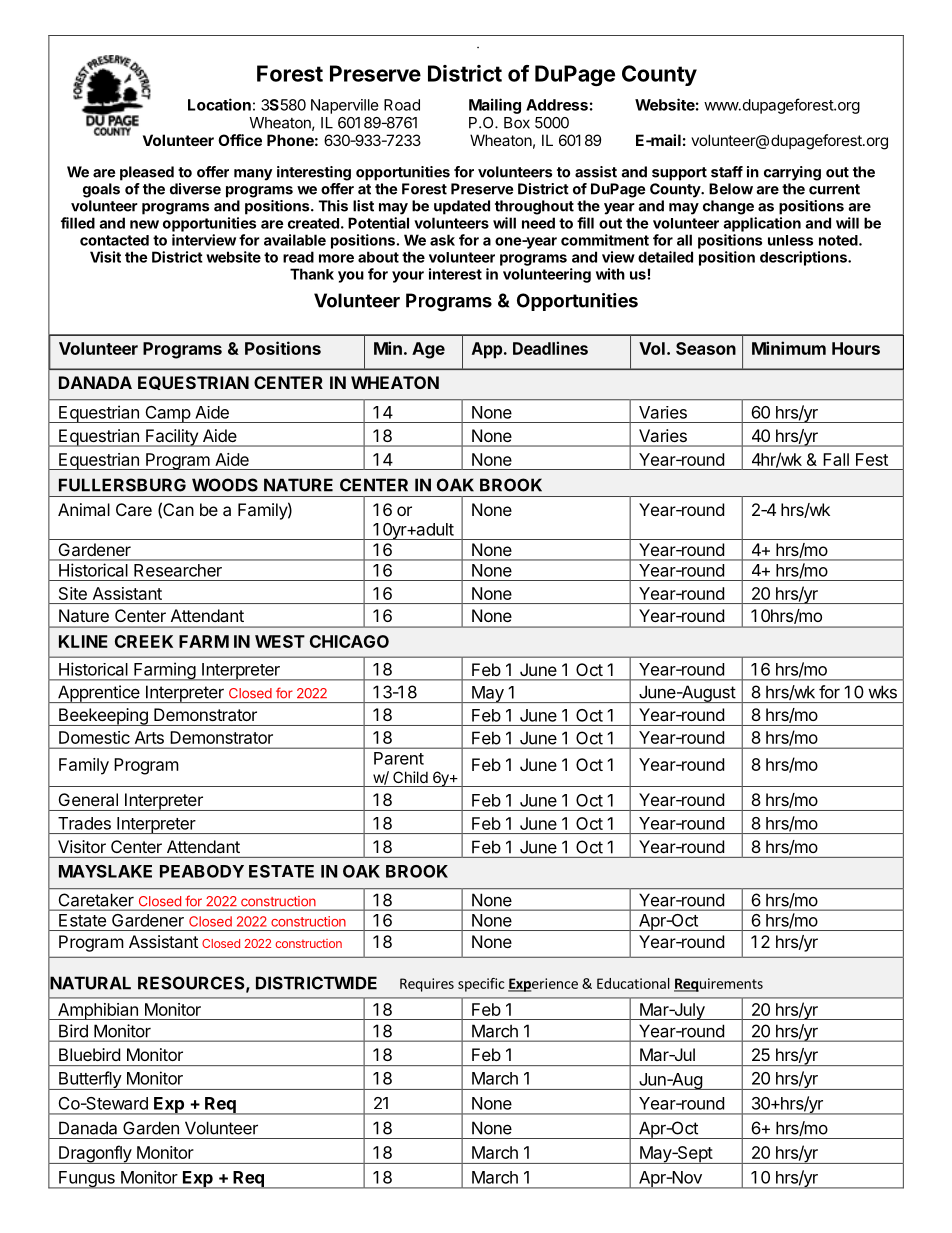 The image size is (952, 1233). I want to click on Educational, so click(633, 983).
